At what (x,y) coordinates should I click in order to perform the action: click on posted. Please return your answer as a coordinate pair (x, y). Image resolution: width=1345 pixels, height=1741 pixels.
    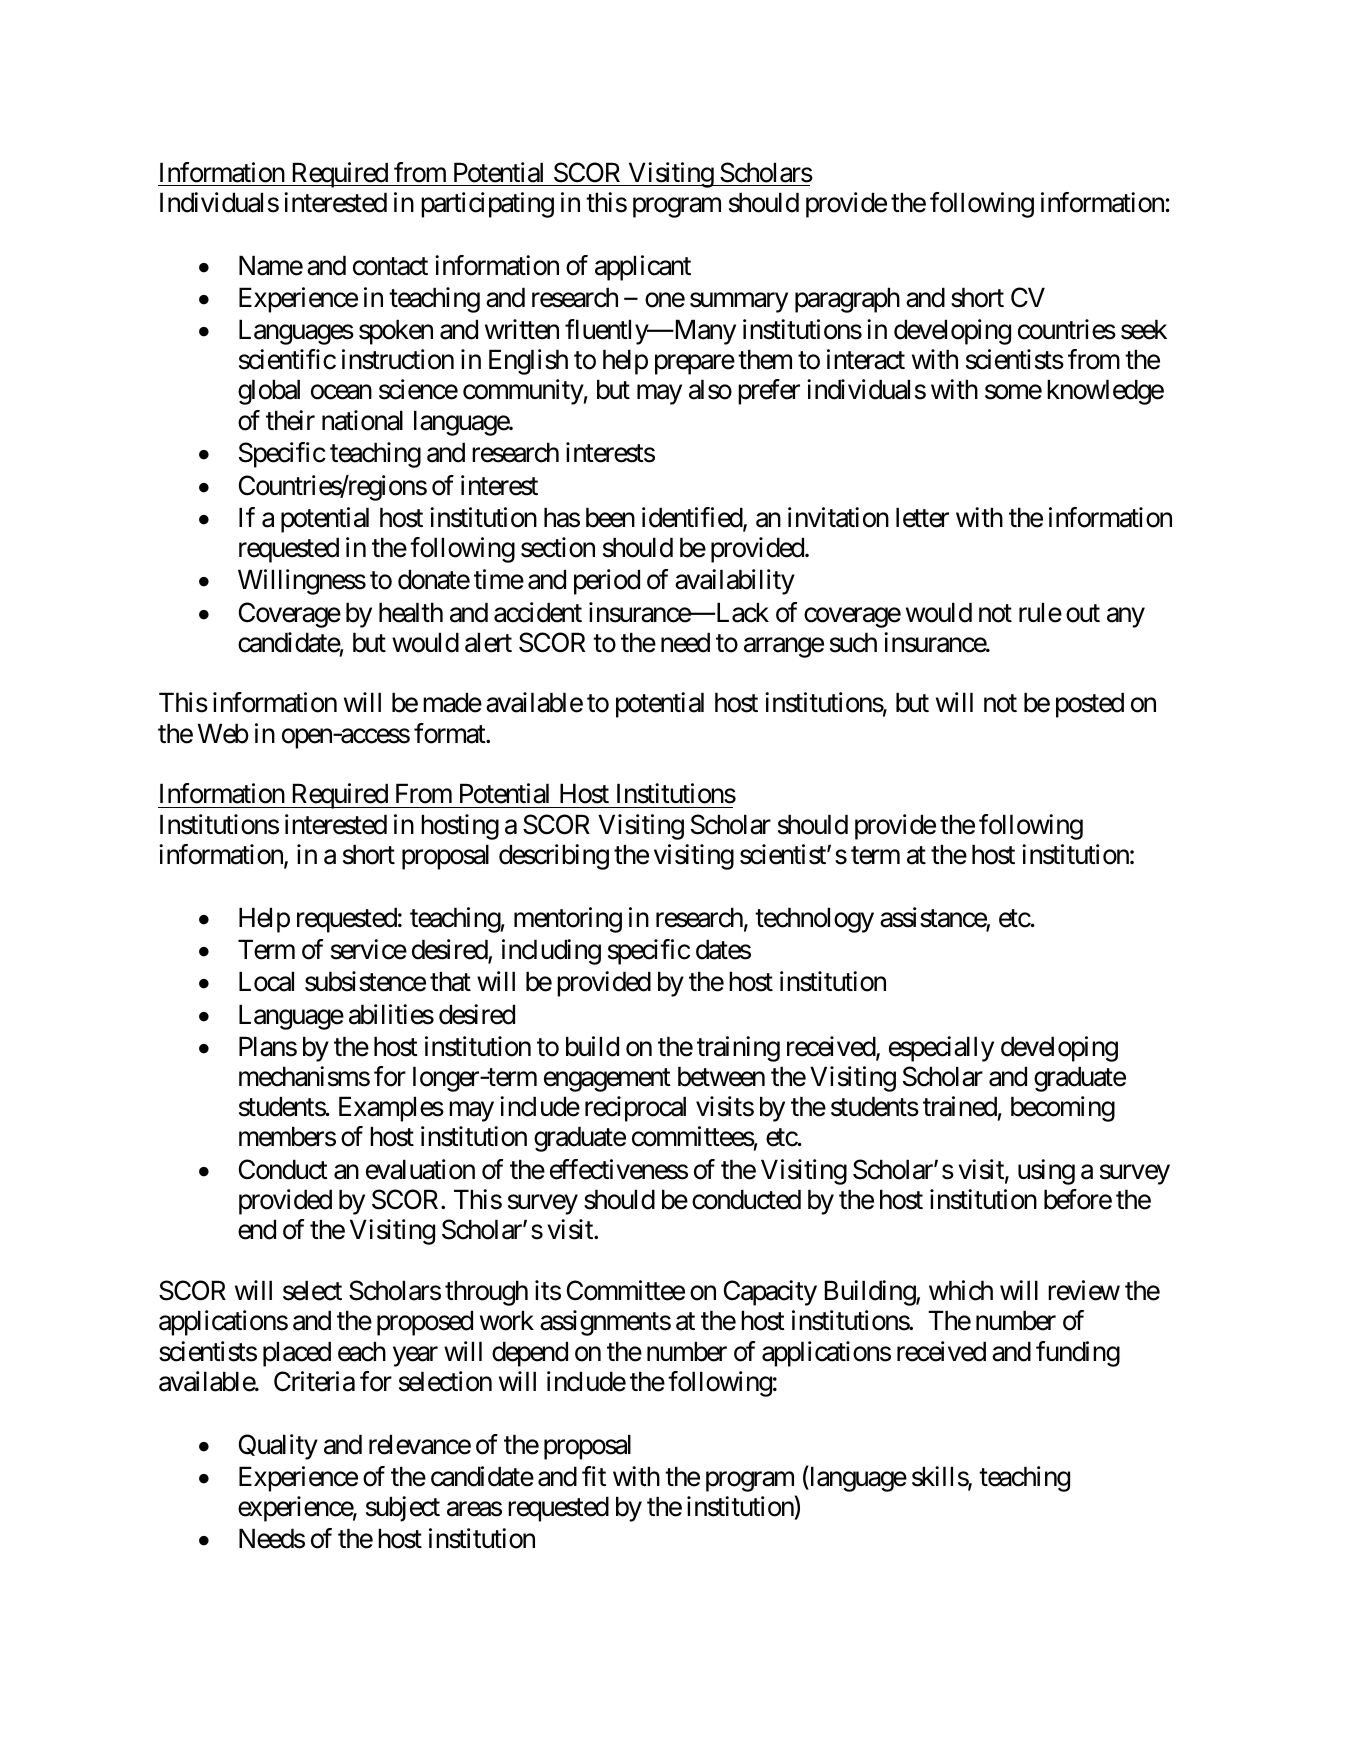
    Looking at the image, I should click on (1090, 705).
